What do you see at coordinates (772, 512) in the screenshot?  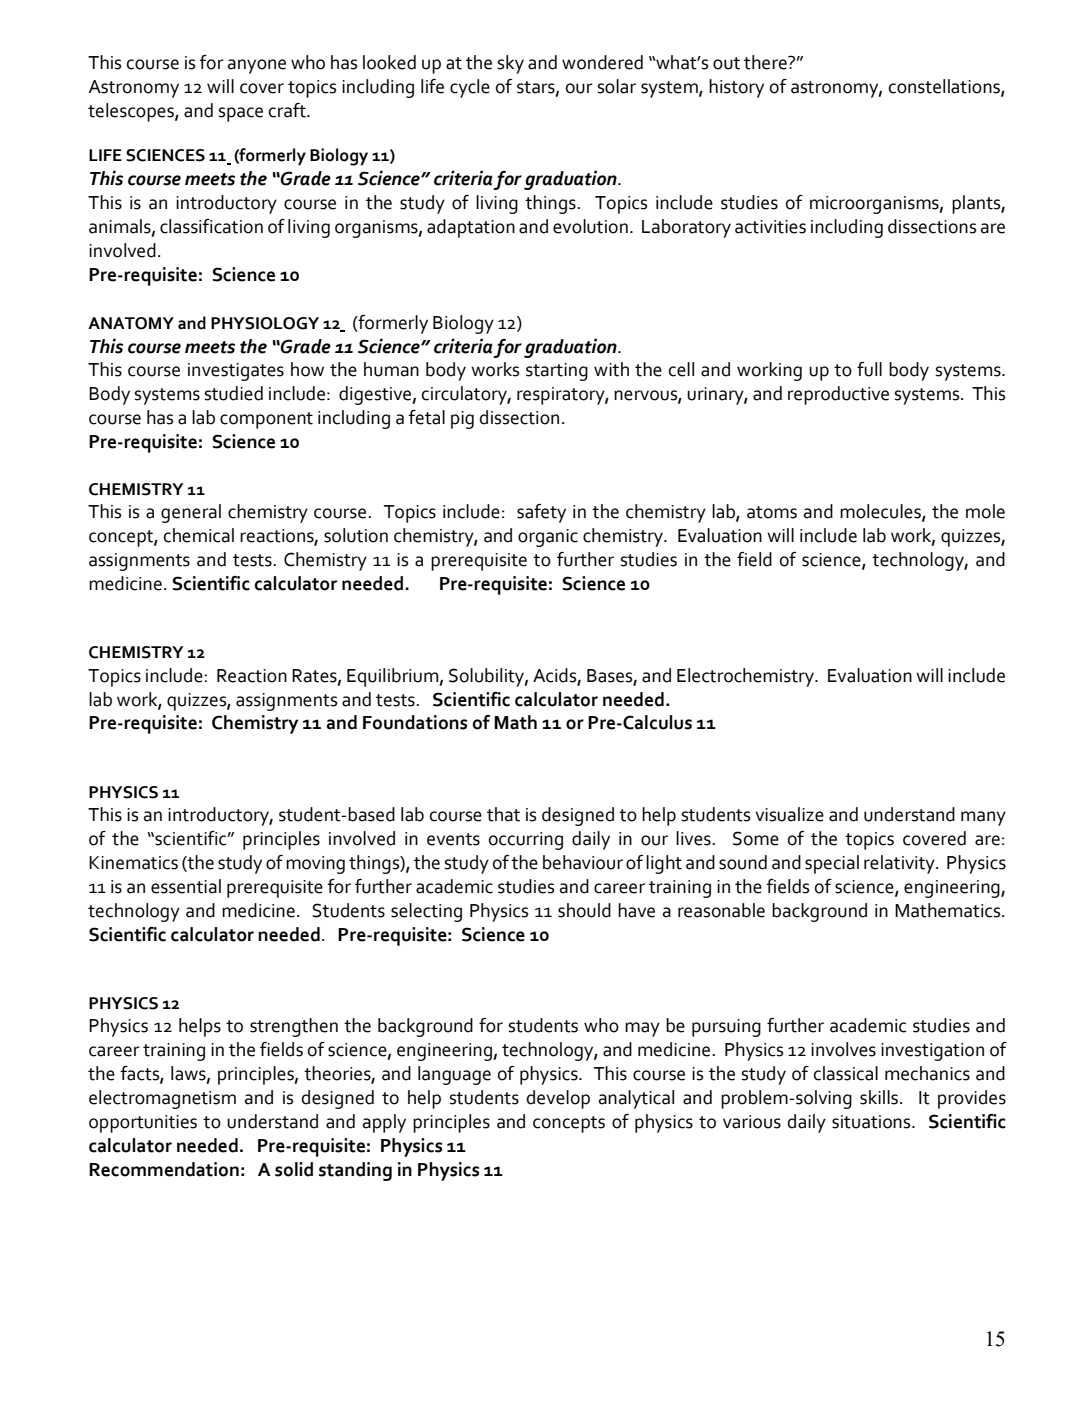 I see `atoms` at bounding box center [772, 512].
